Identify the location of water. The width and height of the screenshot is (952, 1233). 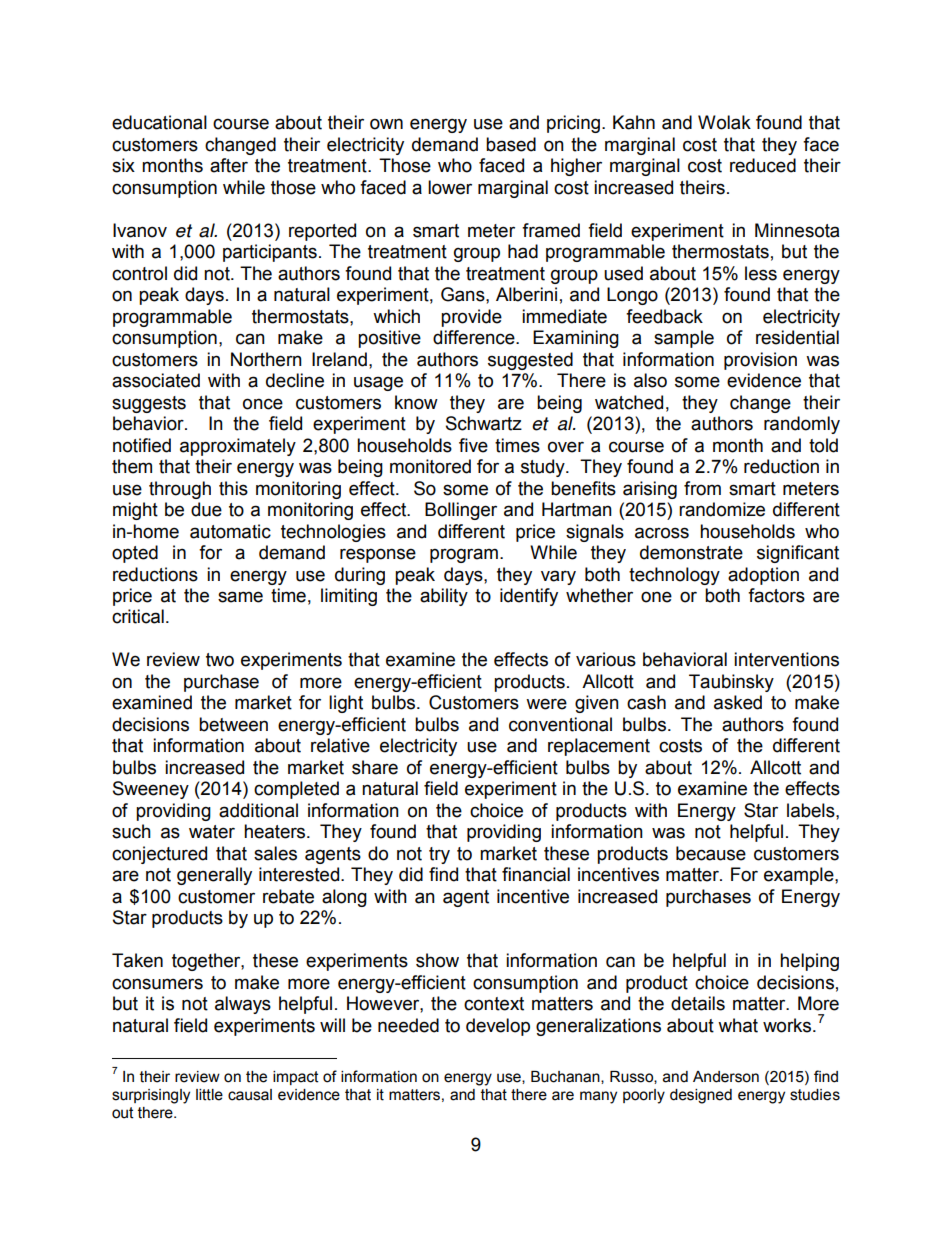
(212, 832).
